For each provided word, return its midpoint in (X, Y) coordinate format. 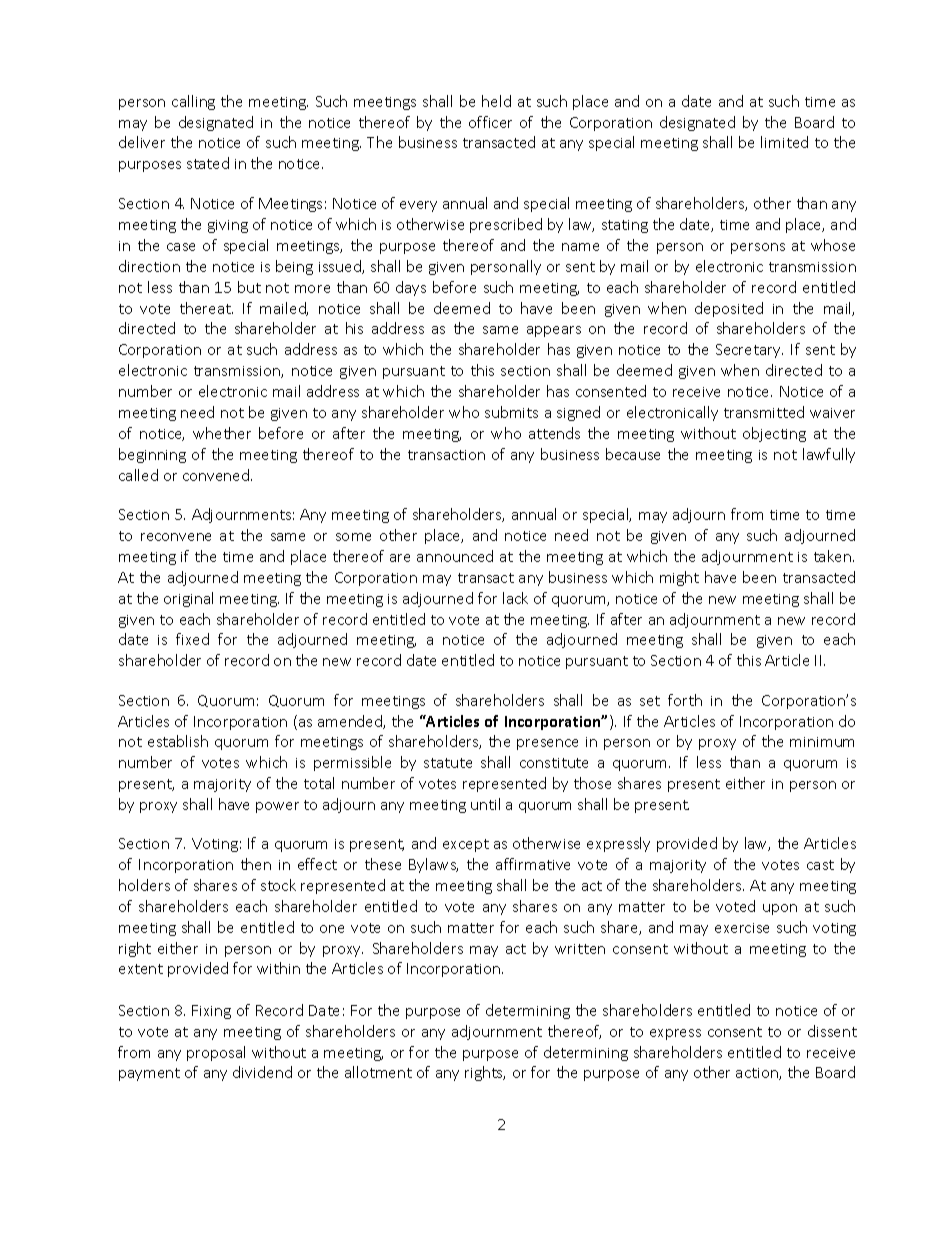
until (485, 804)
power (277, 807)
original (188, 599)
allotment (378, 1072)
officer (490, 122)
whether (222, 433)
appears (554, 331)
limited (784, 142)
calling (193, 102)
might (679, 578)
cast (820, 865)
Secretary (749, 351)
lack (515, 598)
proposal (216, 1053)
